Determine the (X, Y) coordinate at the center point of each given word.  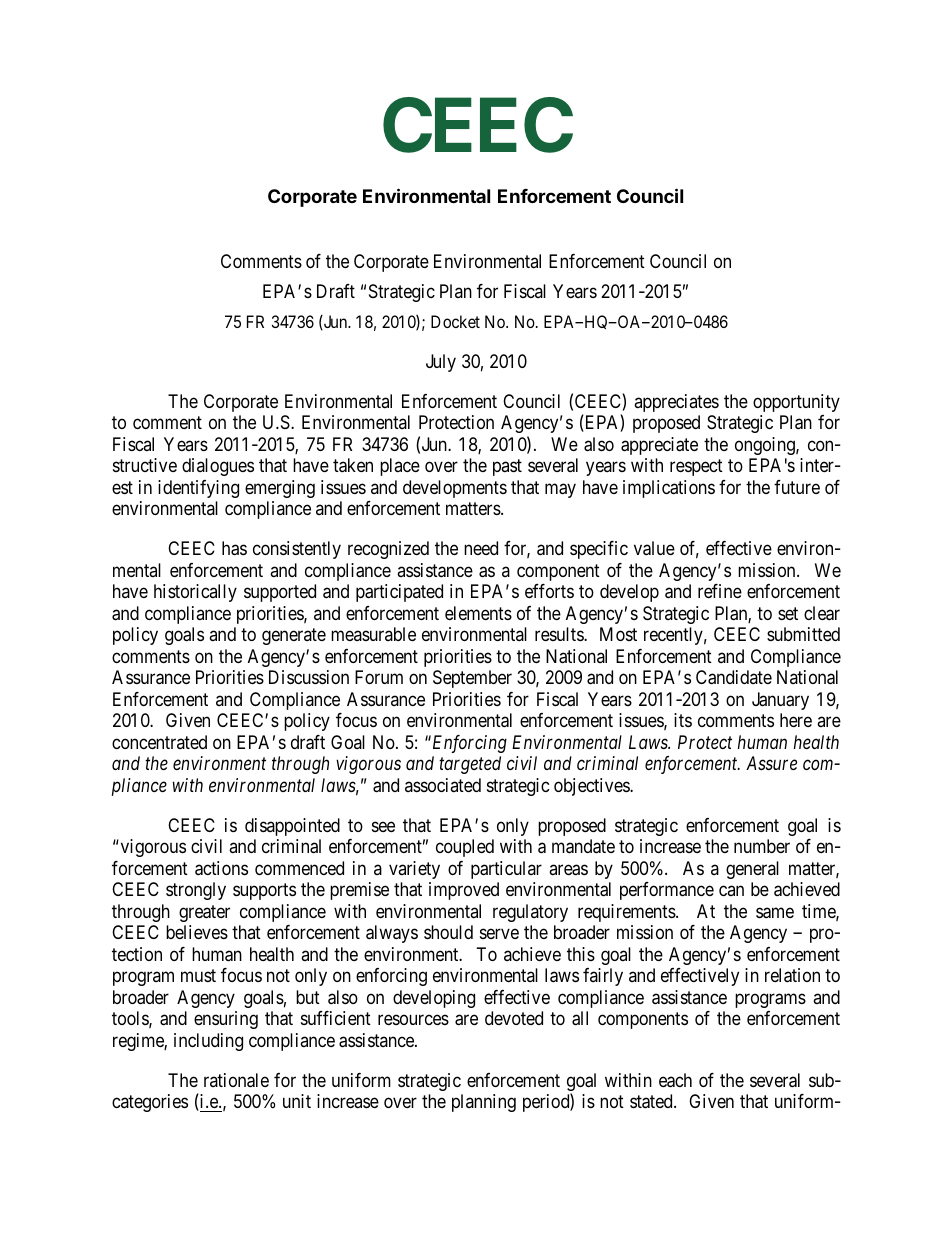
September (472, 679)
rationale (236, 1080)
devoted (514, 1018)
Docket (455, 321)
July (441, 363)
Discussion (309, 677)
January (780, 701)
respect (696, 467)
